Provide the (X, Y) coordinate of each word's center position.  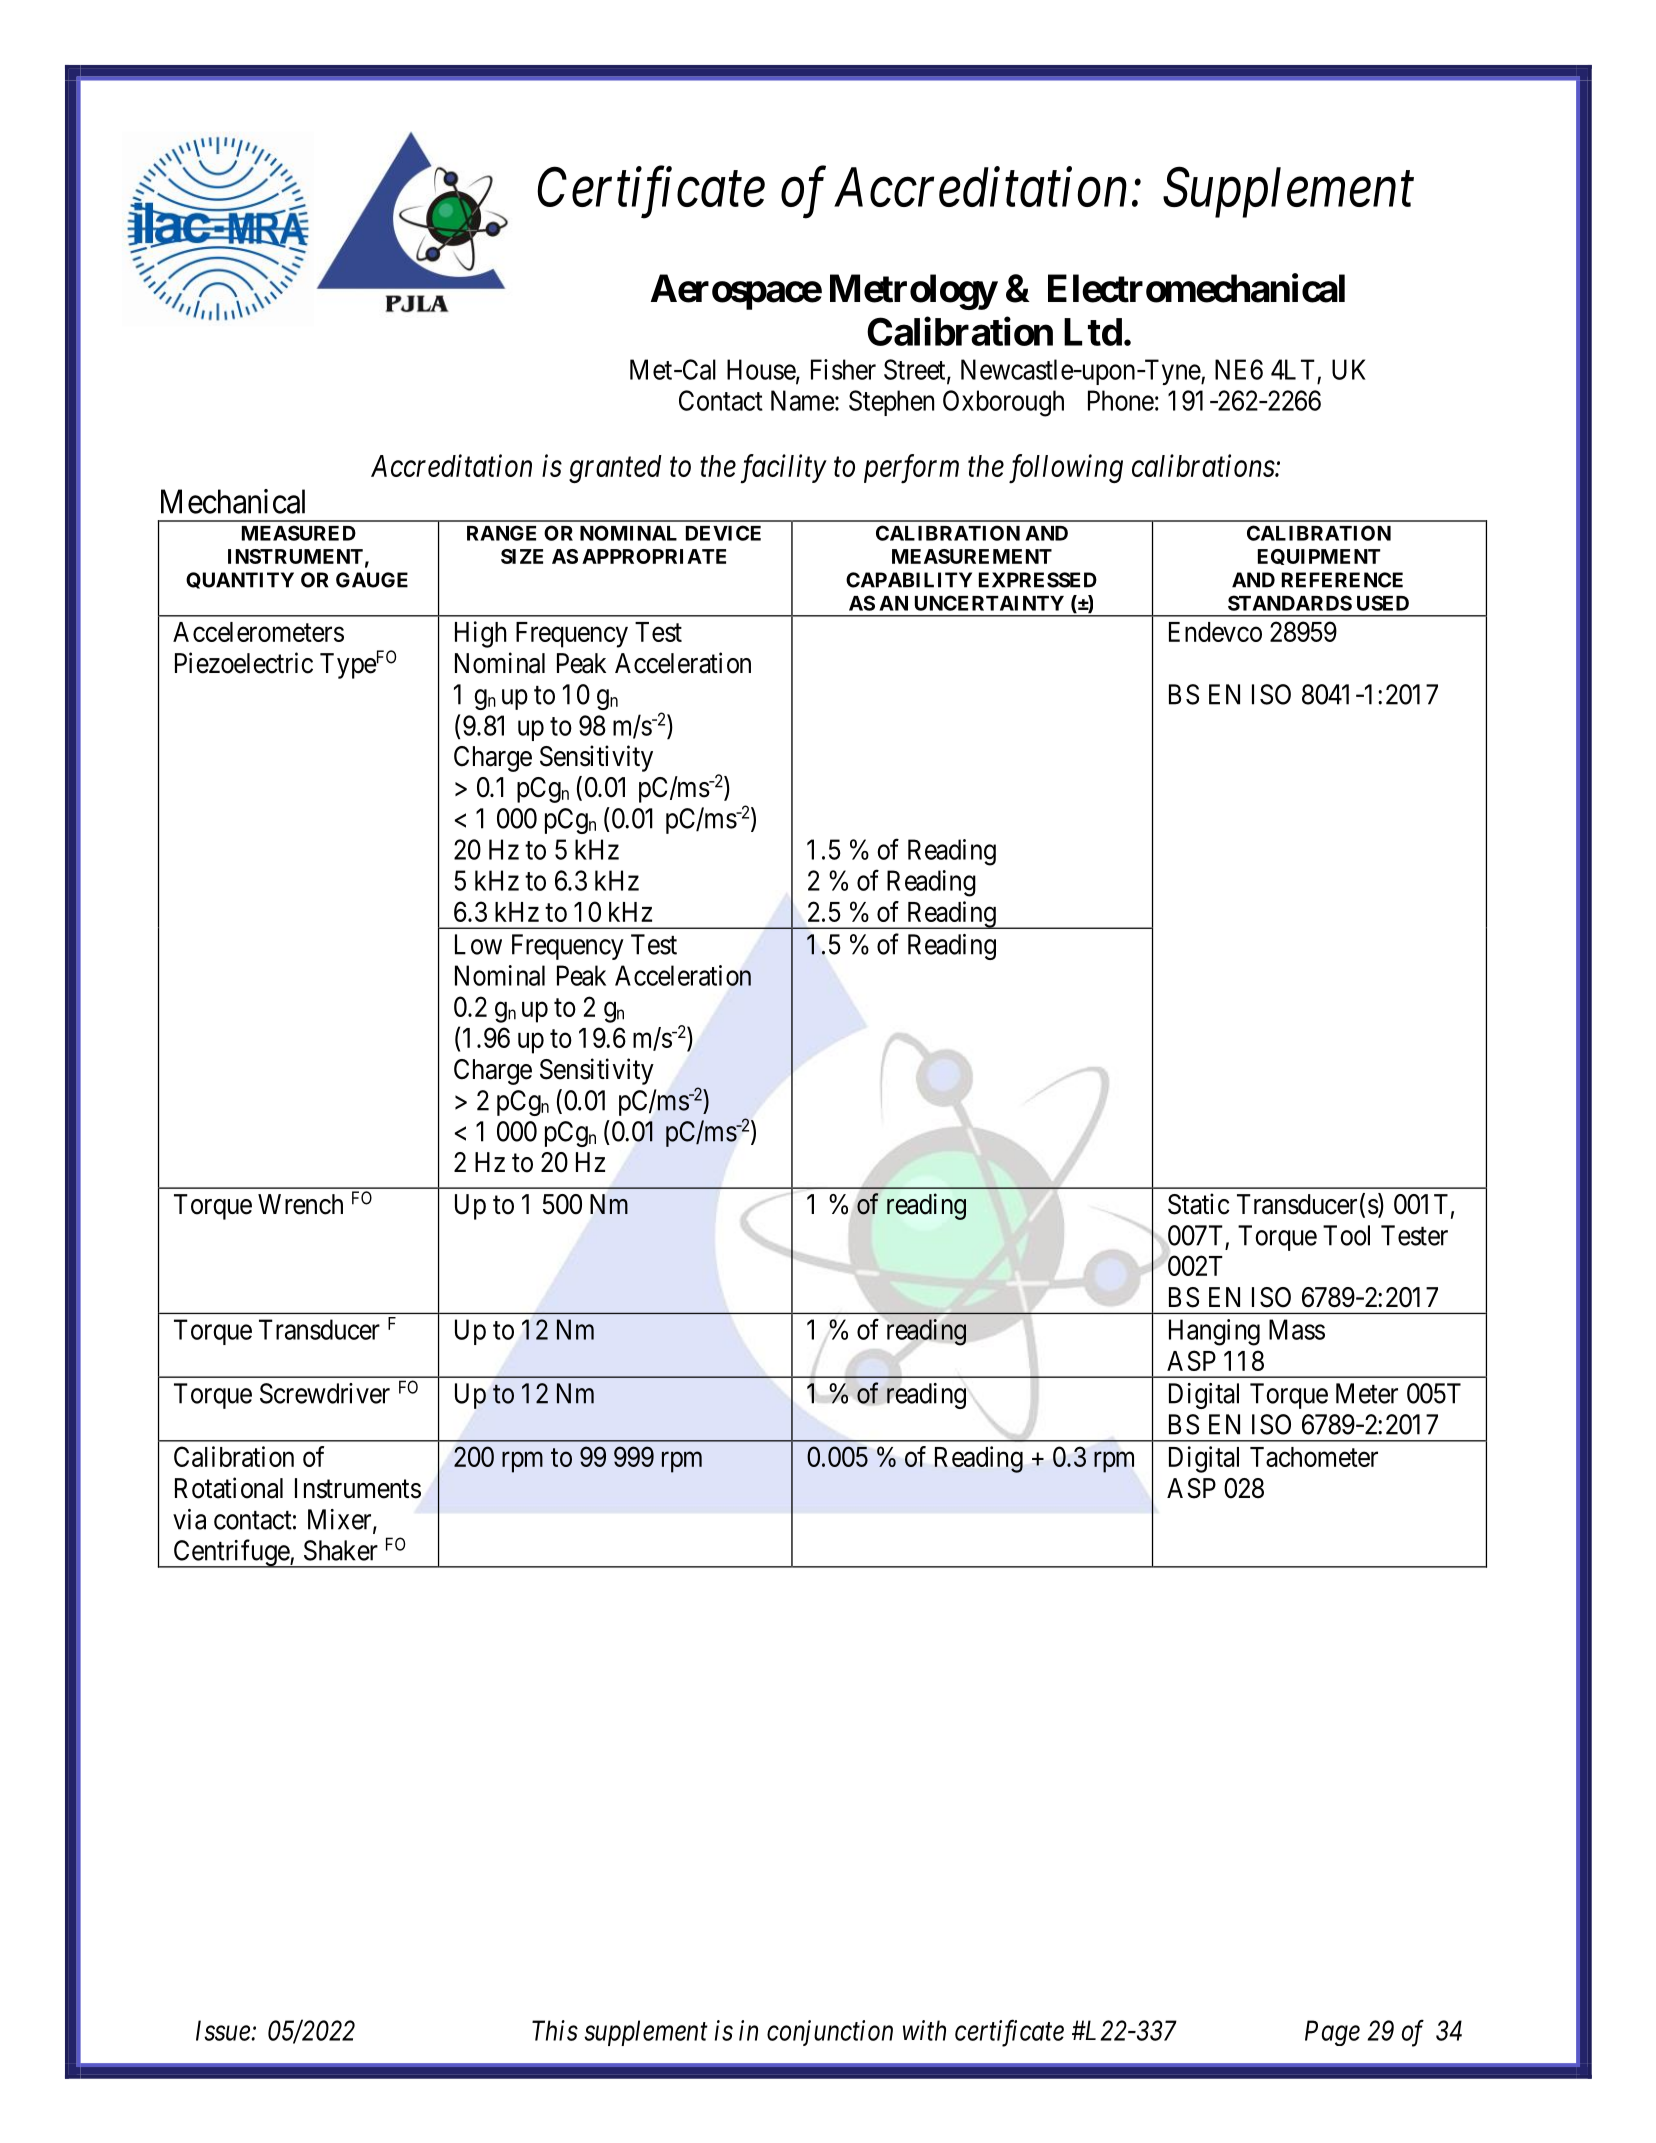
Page (1332, 2033)
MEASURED (299, 533)
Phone (1121, 400)
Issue (224, 2030)
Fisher (843, 369)
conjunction (830, 2033)
